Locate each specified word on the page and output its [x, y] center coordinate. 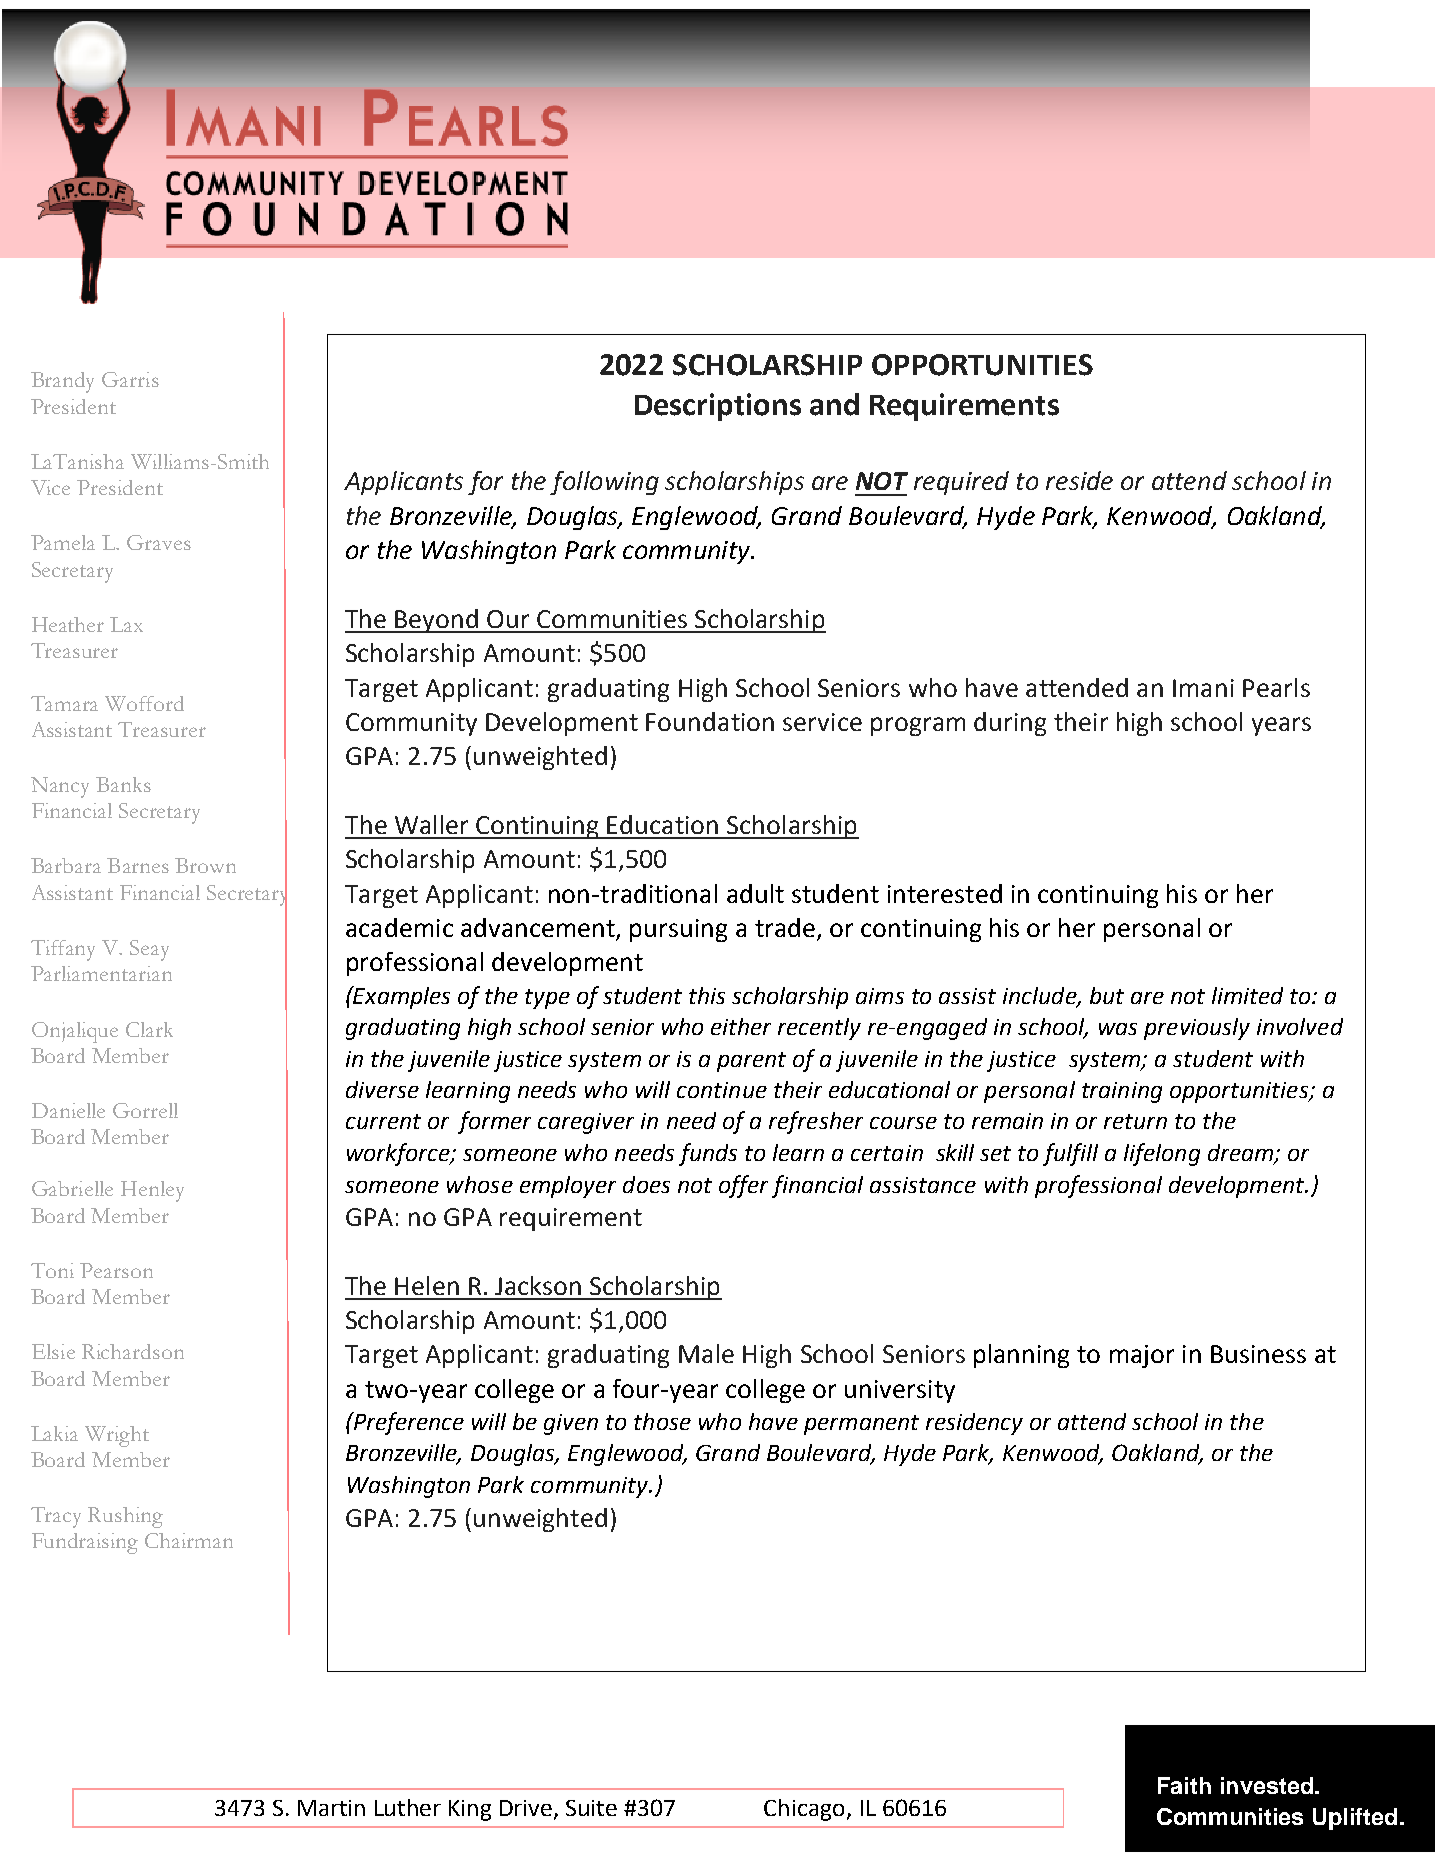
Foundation [710, 721]
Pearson [116, 1270]
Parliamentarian [101, 973]
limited [1247, 995]
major [1142, 1356]
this [707, 995]
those [662, 1421]
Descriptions [718, 407]
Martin [331, 1808]
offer [743, 1186]
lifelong [1162, 1154]
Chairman [189, 1540]
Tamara [64, 703]
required [961, 483]
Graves [159, 542]
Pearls [1276, 687]
